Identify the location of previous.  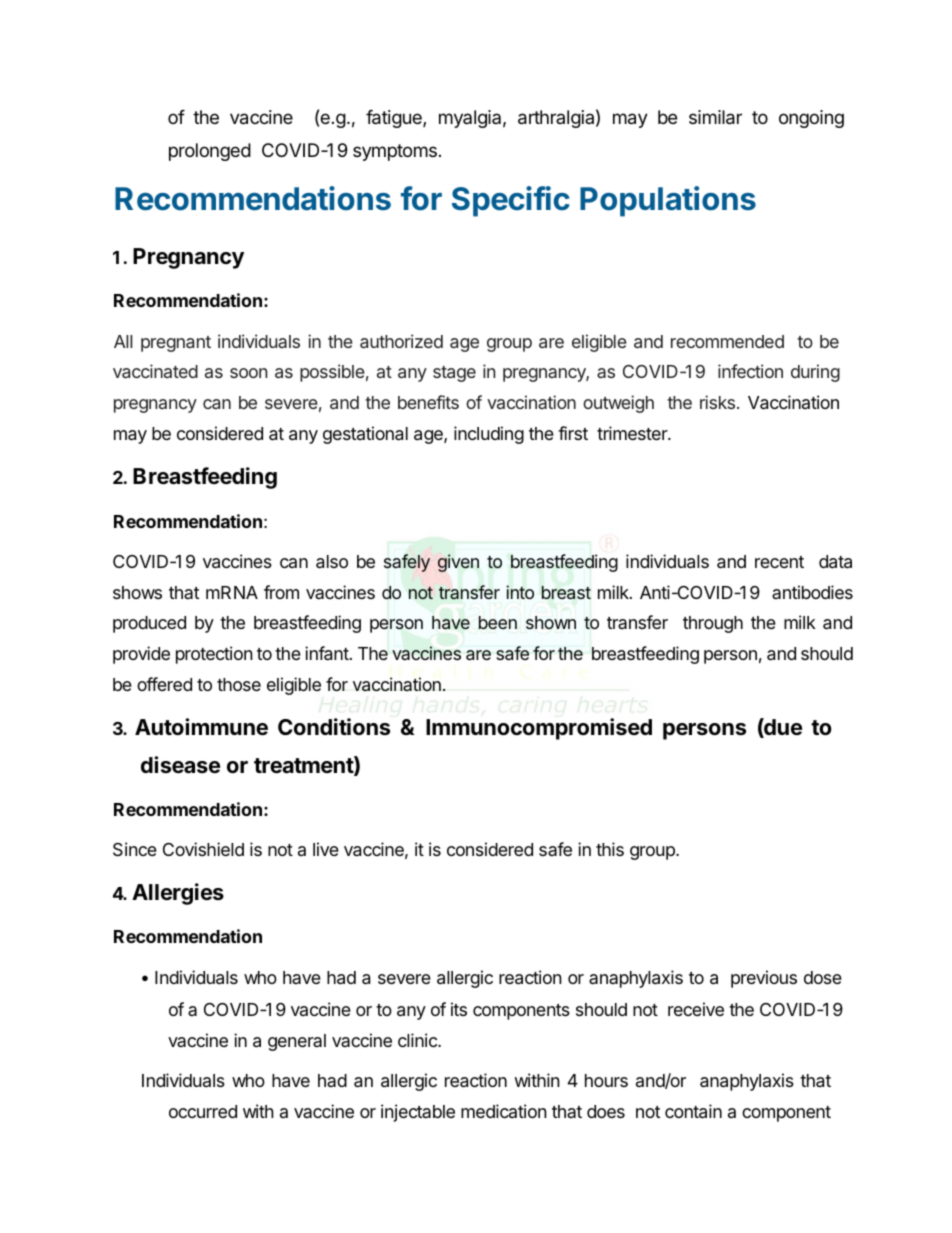
(764, 979).
